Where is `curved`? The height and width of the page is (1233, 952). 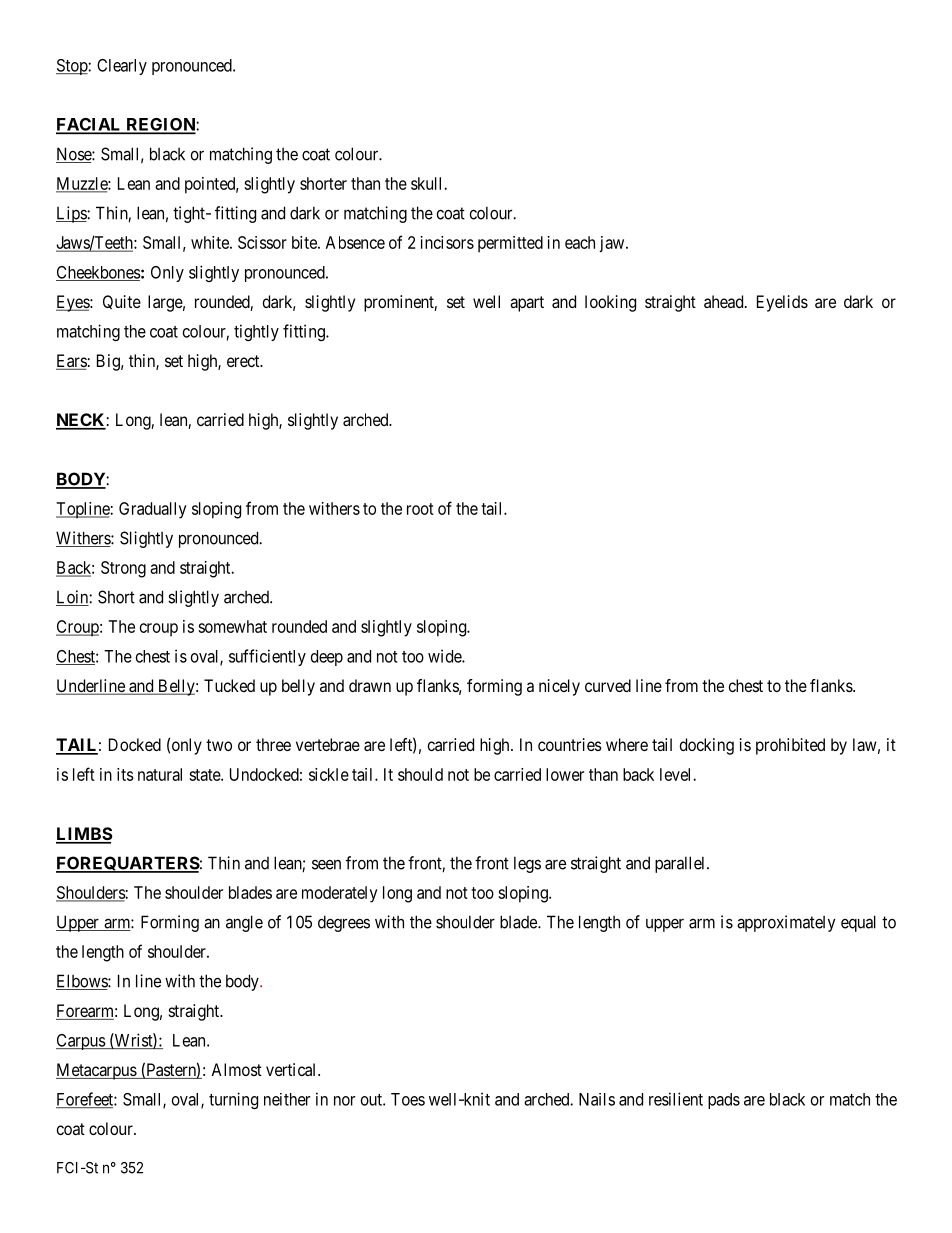
curved is located at coordinates (608, 685).
